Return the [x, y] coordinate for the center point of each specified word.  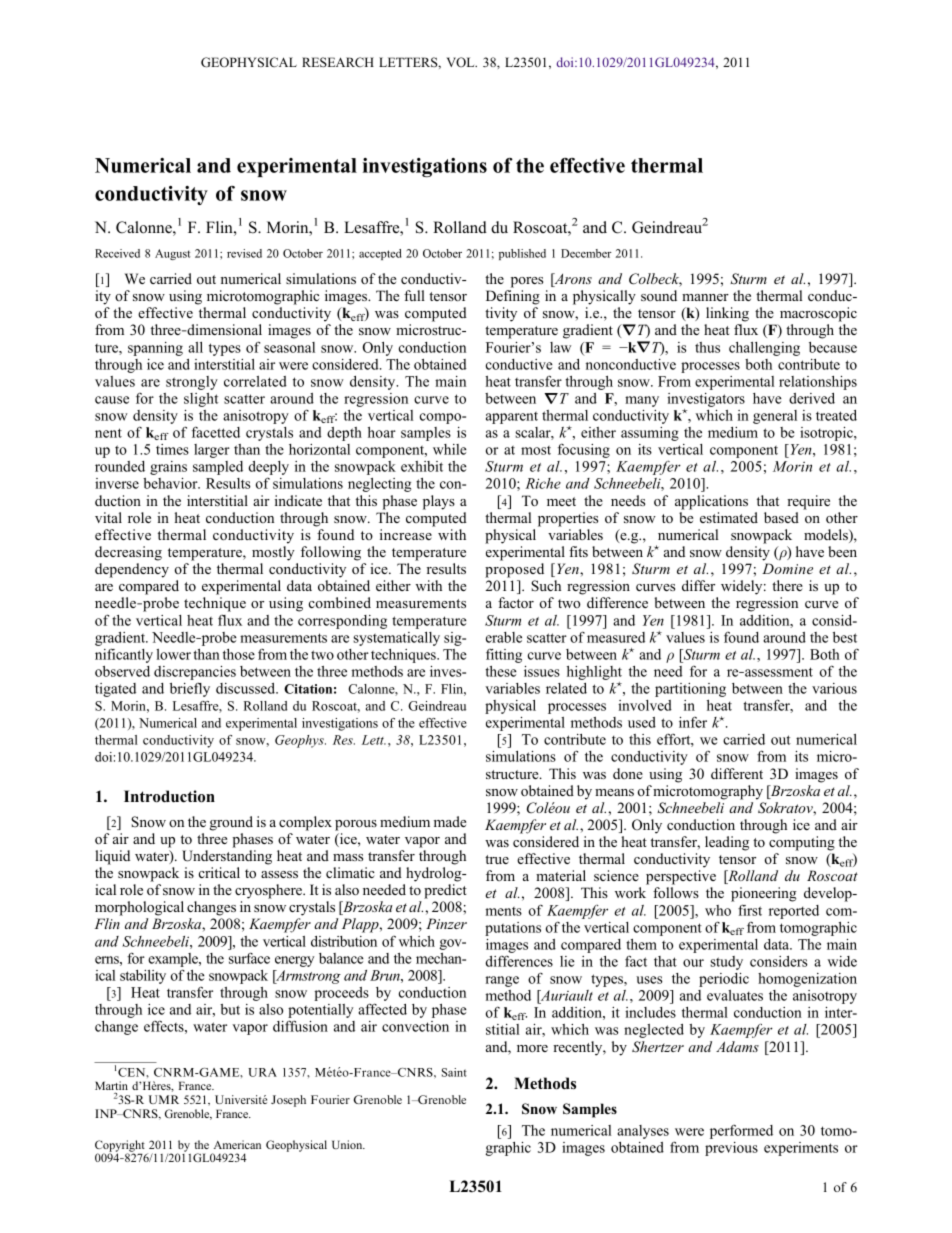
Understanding [227, 857]
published [522, 254]
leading [727, 843]
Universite [241, 1099]
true [497, 859]
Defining [513, 297]
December [586, 253]
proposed [514, 570]
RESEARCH [338, 62]
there [787, 585]
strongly [192, 383]
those [239, 654]
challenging [764, 349]
